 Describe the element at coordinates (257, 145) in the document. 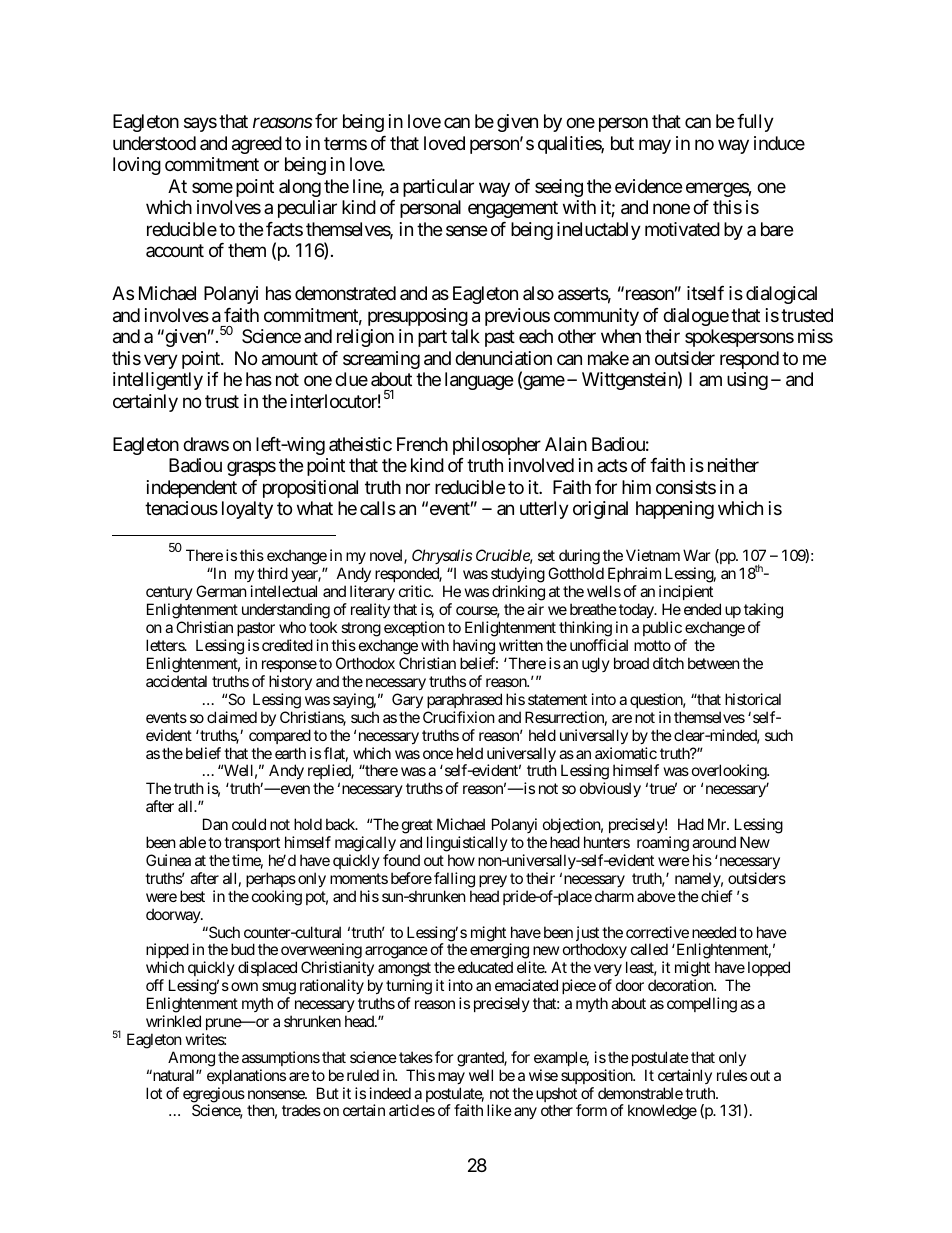

I see `agreed` at that location.
